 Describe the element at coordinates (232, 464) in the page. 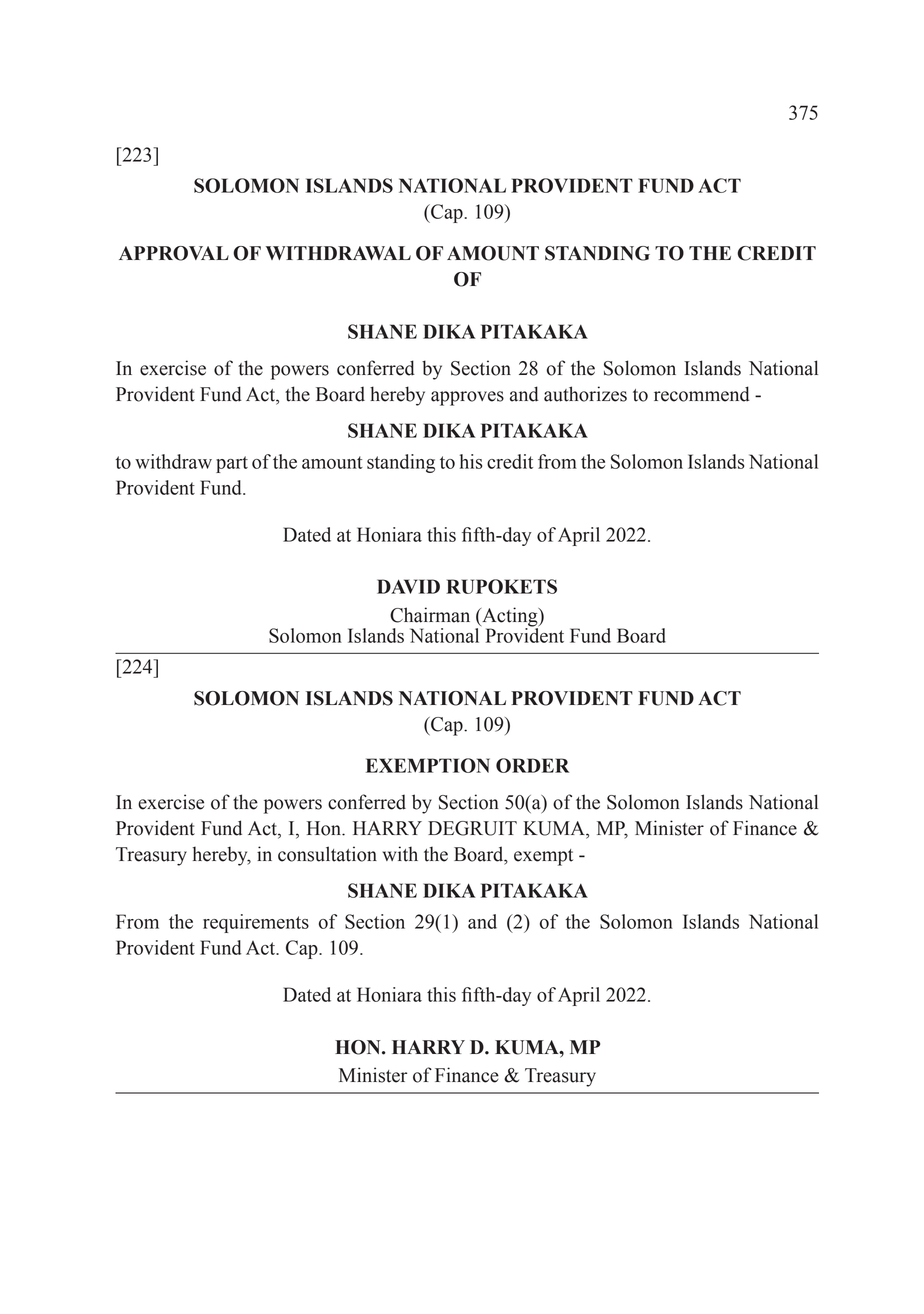

I see `part` at that location.
